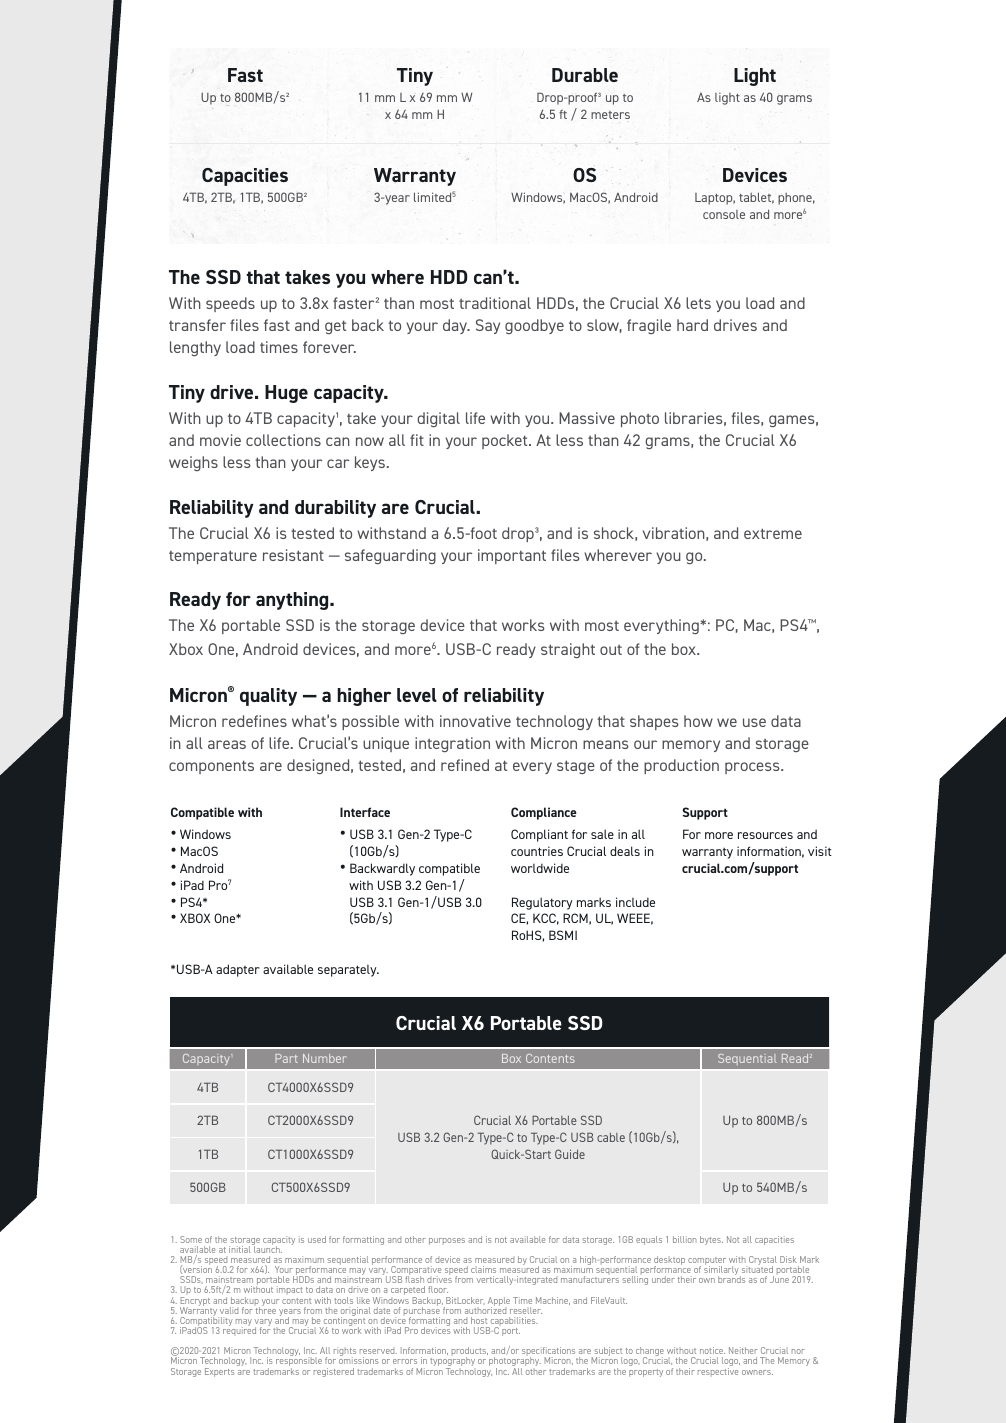 This page has height=1423, width=1006. What do you see at coordinates (724, 214) in the page?
I see `console` at bounding box center [724, 214].
